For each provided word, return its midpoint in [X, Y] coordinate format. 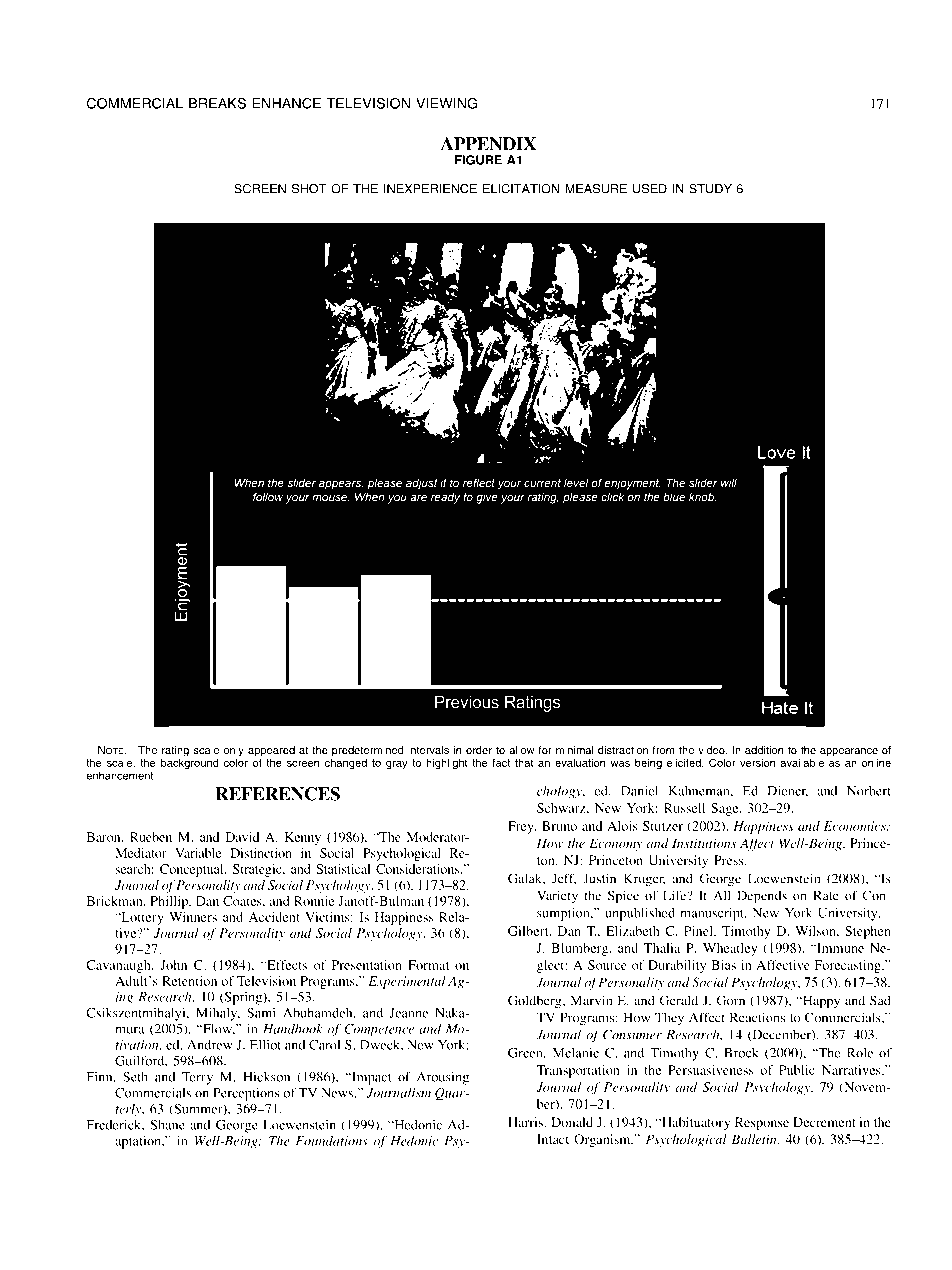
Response [762, 1123]
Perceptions [246, 1094]
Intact [553, 1139]
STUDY [710, 189]
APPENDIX [488, 144]
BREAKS [217, 103]
